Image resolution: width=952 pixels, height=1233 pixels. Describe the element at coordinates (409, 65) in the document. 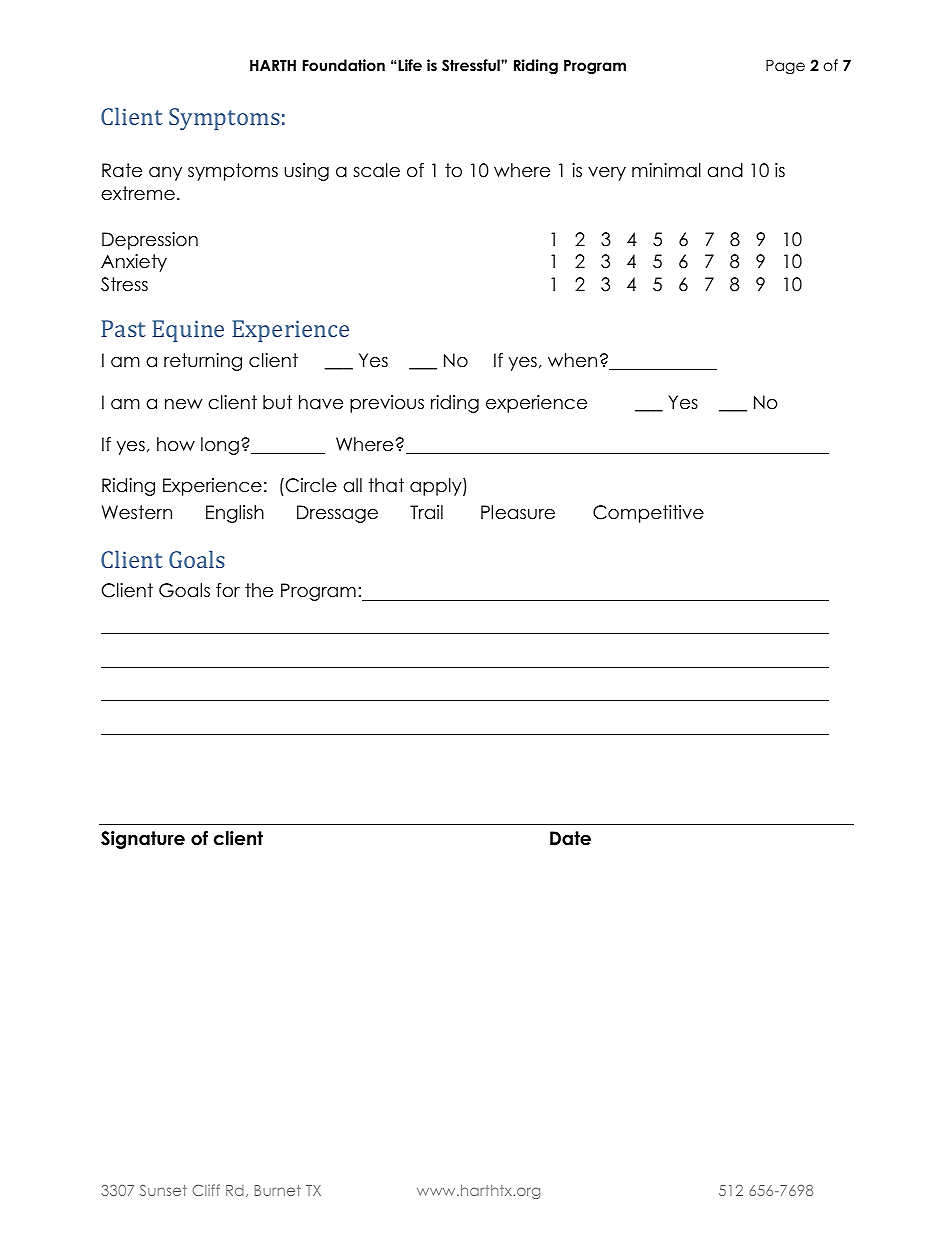

I see `Life` at that location.
